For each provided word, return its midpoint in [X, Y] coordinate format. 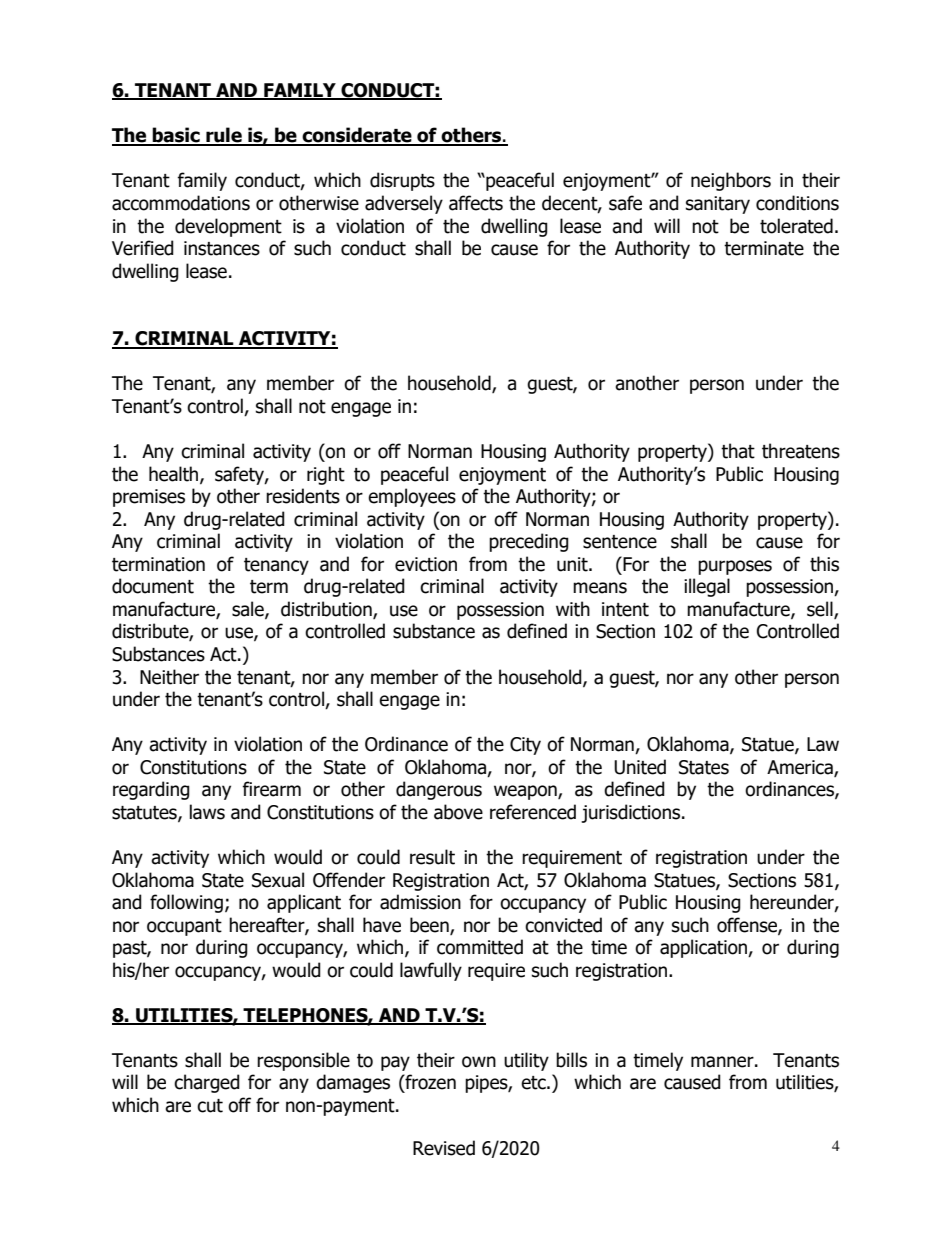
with [573, 609]
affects [476, 203]
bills [571, 1060]
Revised [444, 1148]
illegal [707, 587]
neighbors [731, 181]
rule [224, 136]
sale [249, 610]
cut [210, 1106]
